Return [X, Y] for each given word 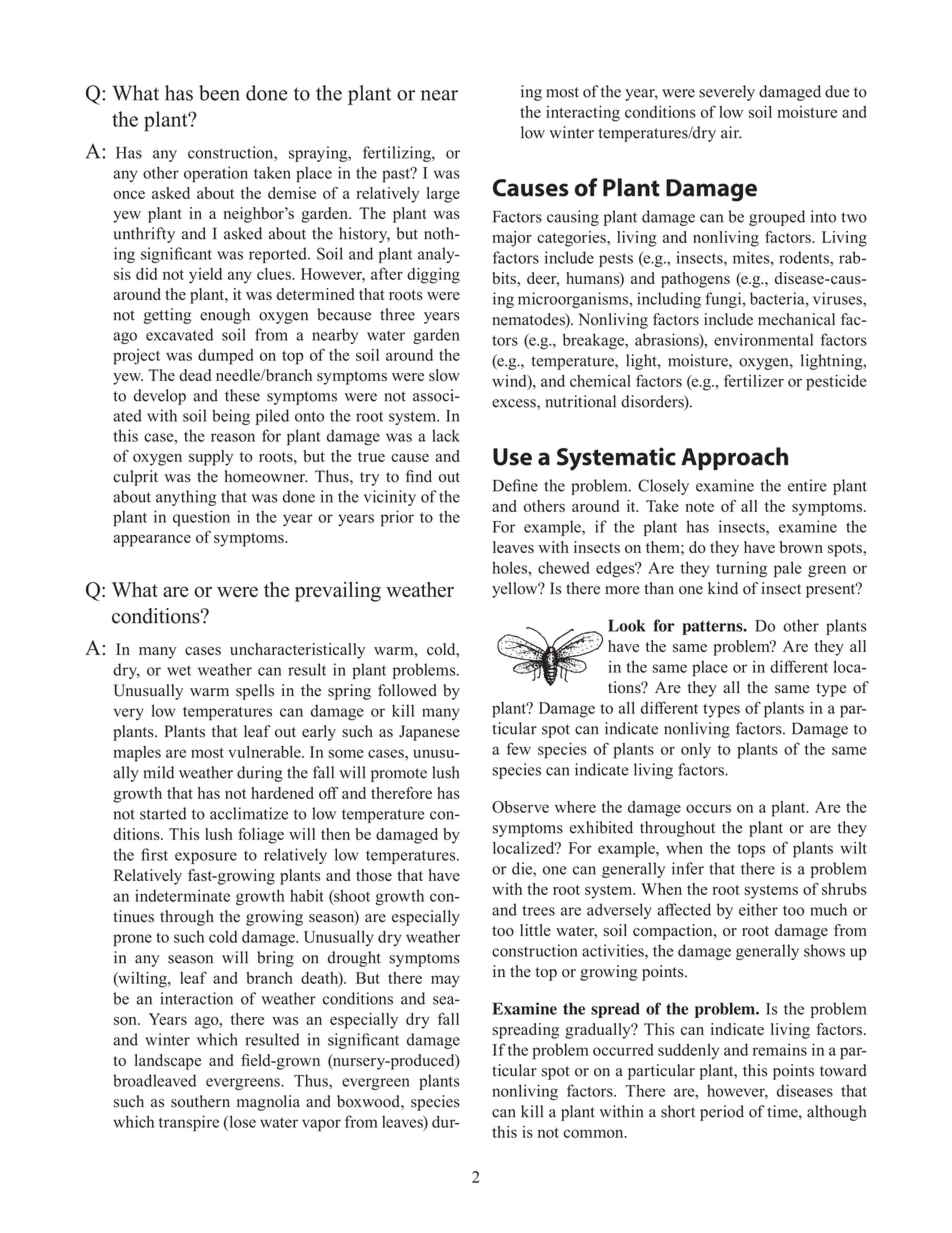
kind [723, 588]
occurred [623, 1049]
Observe [520, 807]
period [722, 1113]
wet [179, 670]
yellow [516, 590]
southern [200, 1101]
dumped [226, 357]
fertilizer [754, 380]
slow [444, 375]
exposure [206, 858]
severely [727, 93]
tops [751, 851]
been [219, 93]
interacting [583, 114]
